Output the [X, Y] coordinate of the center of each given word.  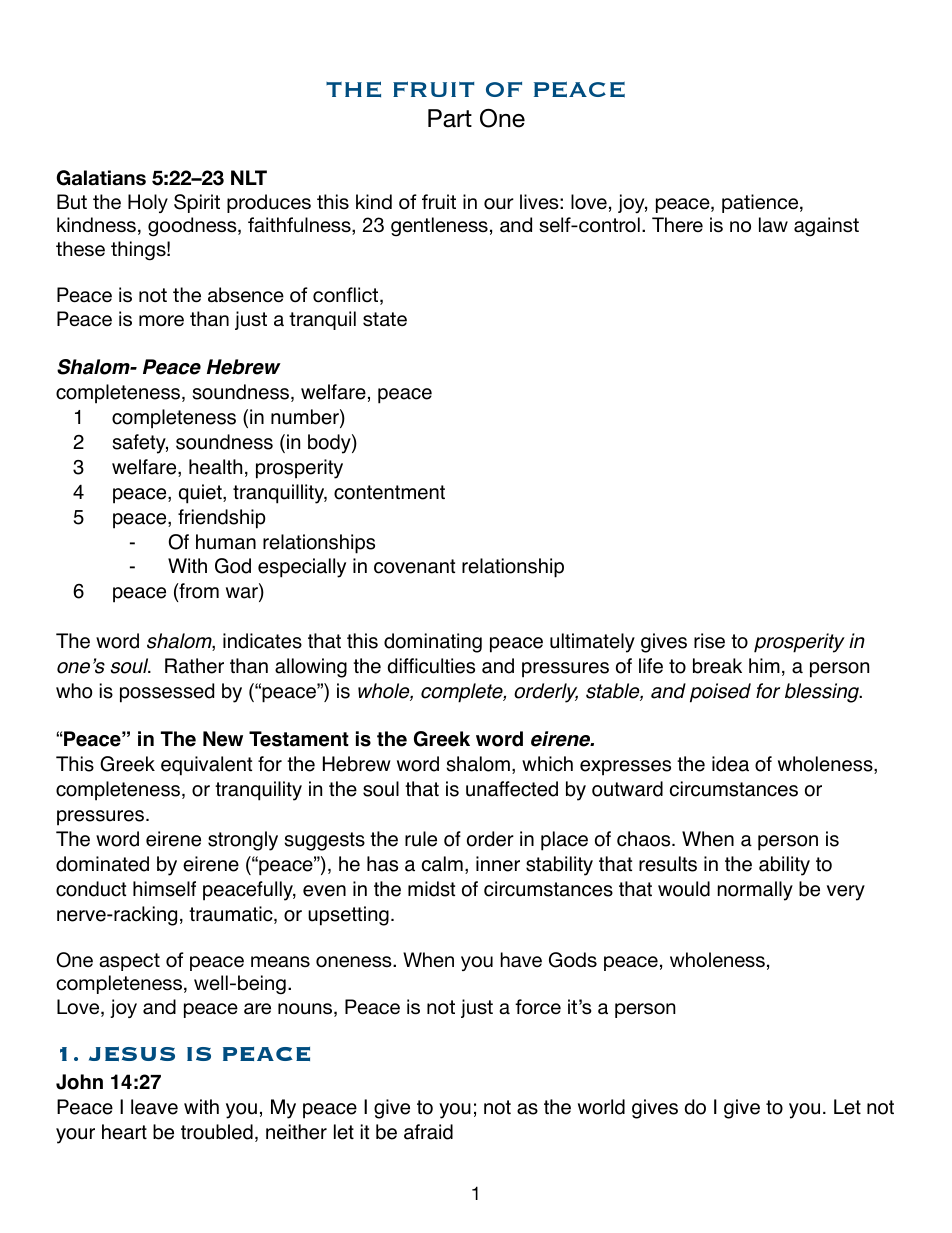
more [161, 321]
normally [755, 891]
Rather [194, 666]
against [826, 227]
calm [442, 864]
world [601, 1107]
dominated [102, 864]
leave [154, 1107]
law [773, 224]
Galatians [101, 178]
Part [450, 118]
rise [709, 641]
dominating [433, 643]
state [385, 319]
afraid [428, 1132]
